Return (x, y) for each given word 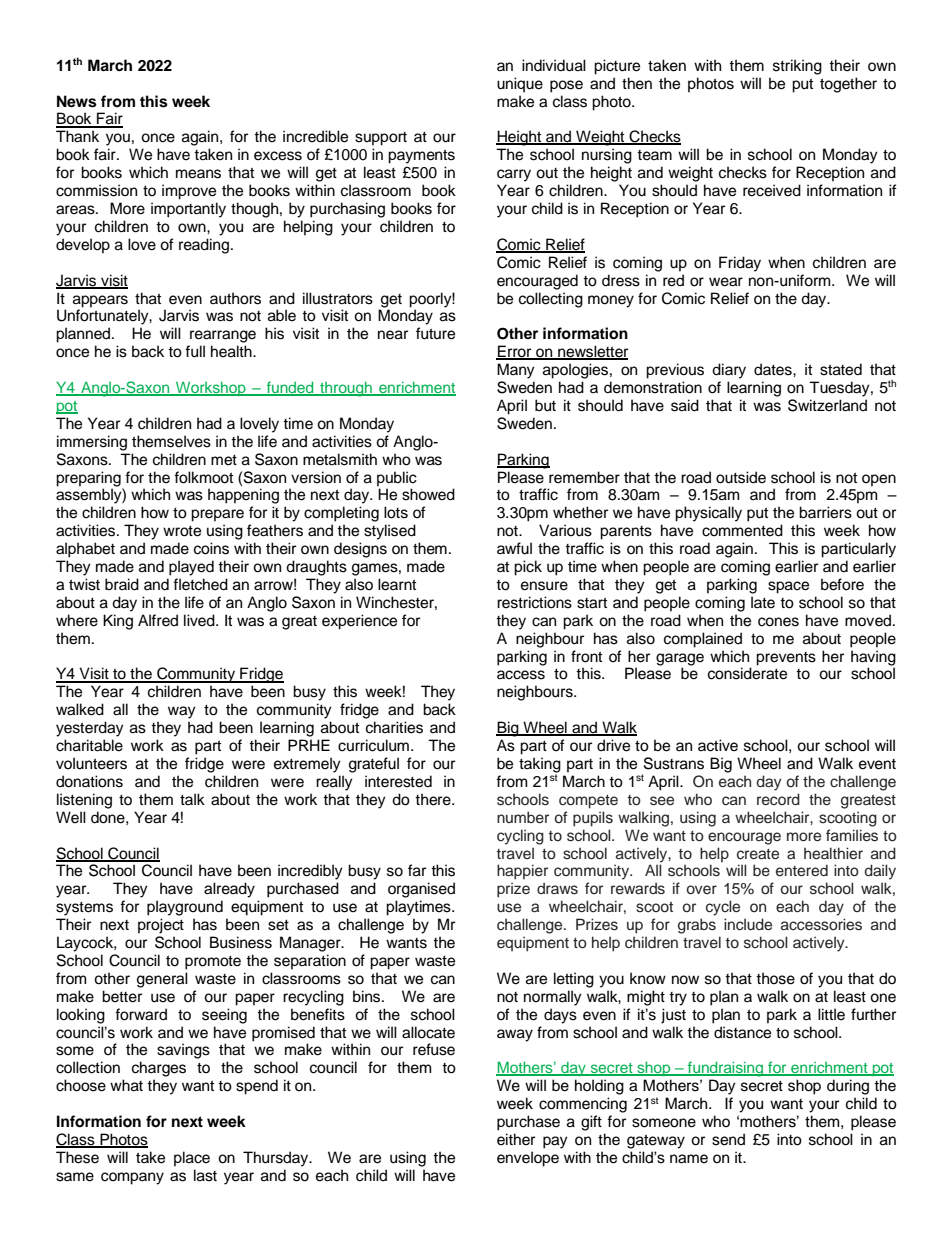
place (192, 1159)
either (516, 1139)
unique (520, 85)
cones (778, 622)
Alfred (158, 620)
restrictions (534, 602)
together (848, 85)
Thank (77, 136)
